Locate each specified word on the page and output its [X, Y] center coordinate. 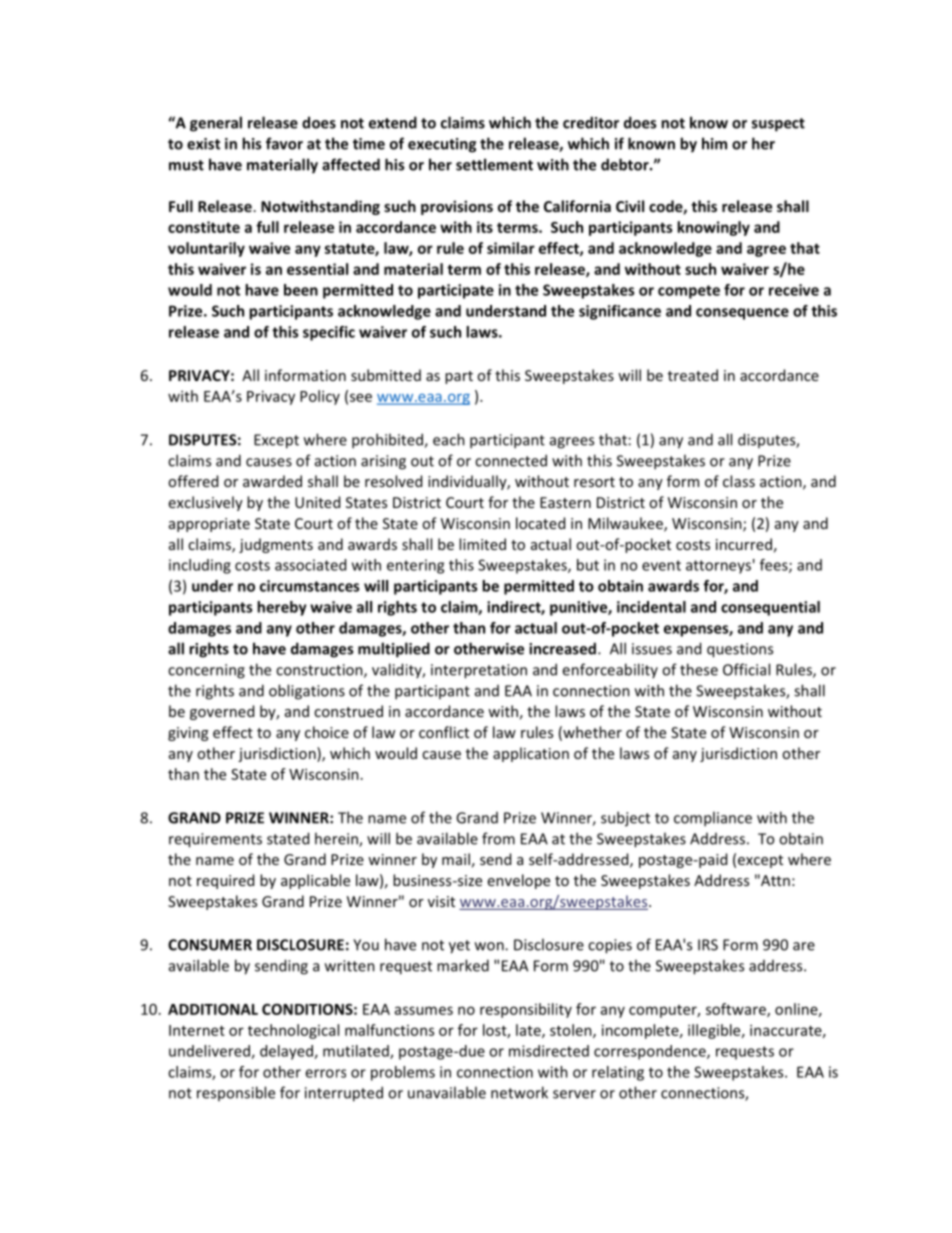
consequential [770, 608]
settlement [494, 164]
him [714, 143]
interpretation [479, 671]
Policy [320, 397]
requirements [215, 840]
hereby [282, 608]
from [498, 838]
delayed [287, 1052]
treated [693, 375]
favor [284, 143]
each [449, 439]
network [519, 1092]
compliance [713, 819]
